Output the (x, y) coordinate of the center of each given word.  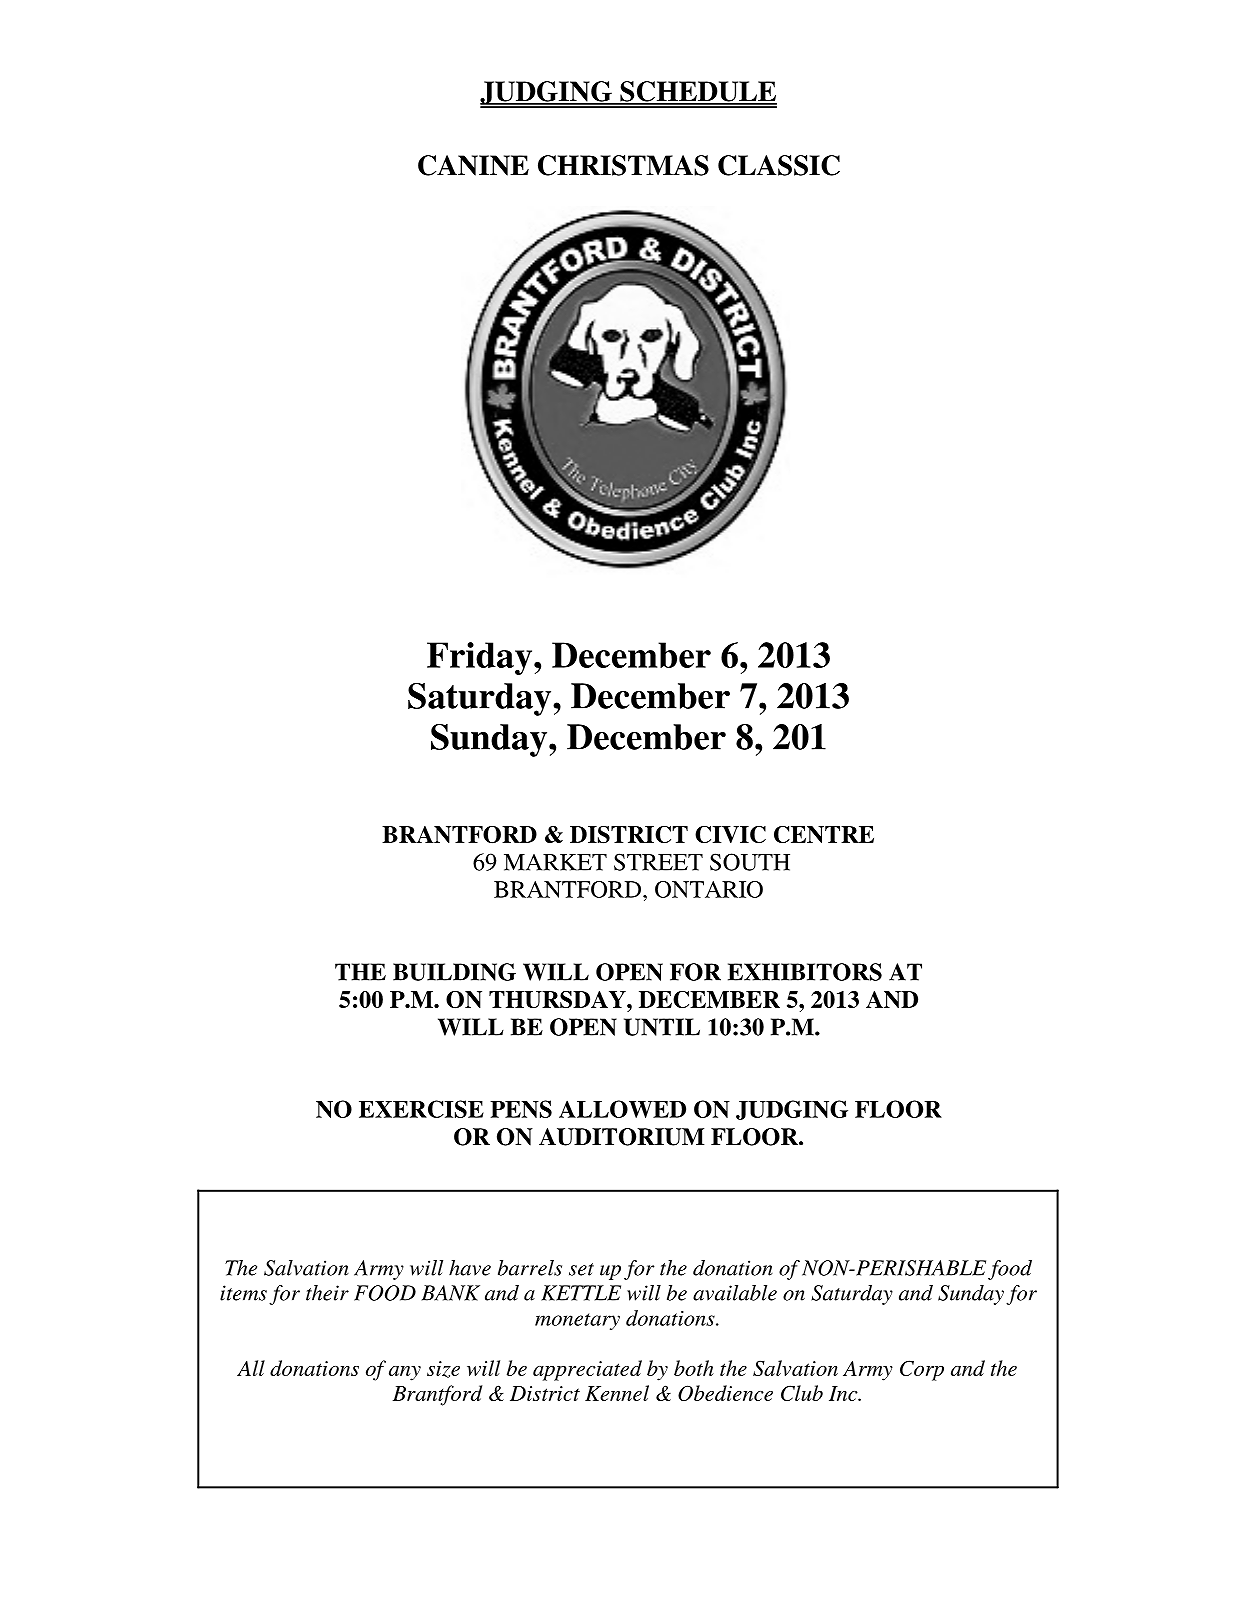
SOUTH (750, 862)
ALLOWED (622, 1109)
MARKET (555, 862)
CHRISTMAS (623, 165)
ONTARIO (709, 889)
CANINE (473, 165)
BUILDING (454, 972)
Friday (481, 658)
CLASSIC (779, 165)
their (327, 1293)
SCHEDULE (697, 92)
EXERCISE (421, 1109)
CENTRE (824, 835)
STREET (658, 862)
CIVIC (730, 834)
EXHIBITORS (805, 972)
